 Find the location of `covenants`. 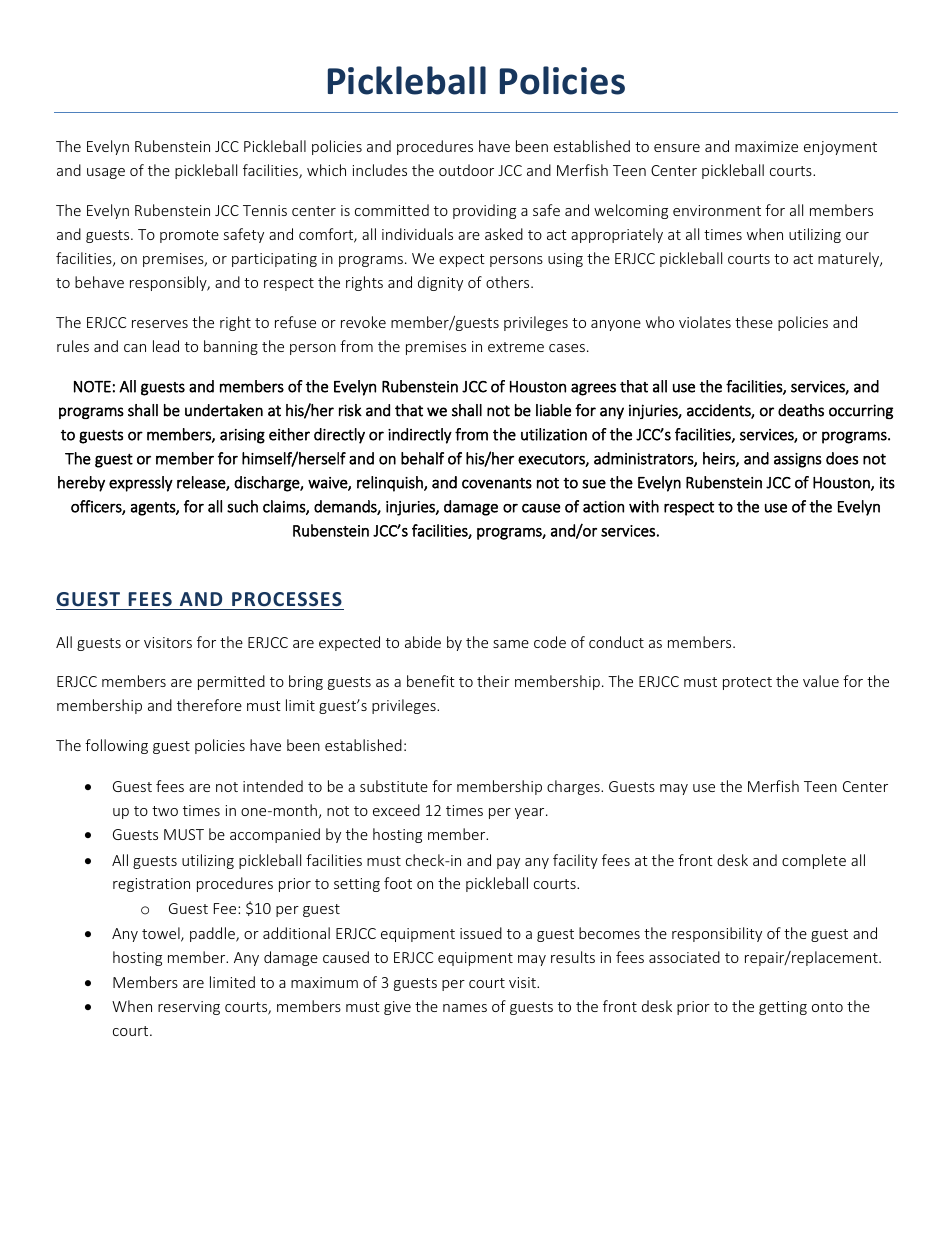

covenants is located at coordinates (497, 483).
